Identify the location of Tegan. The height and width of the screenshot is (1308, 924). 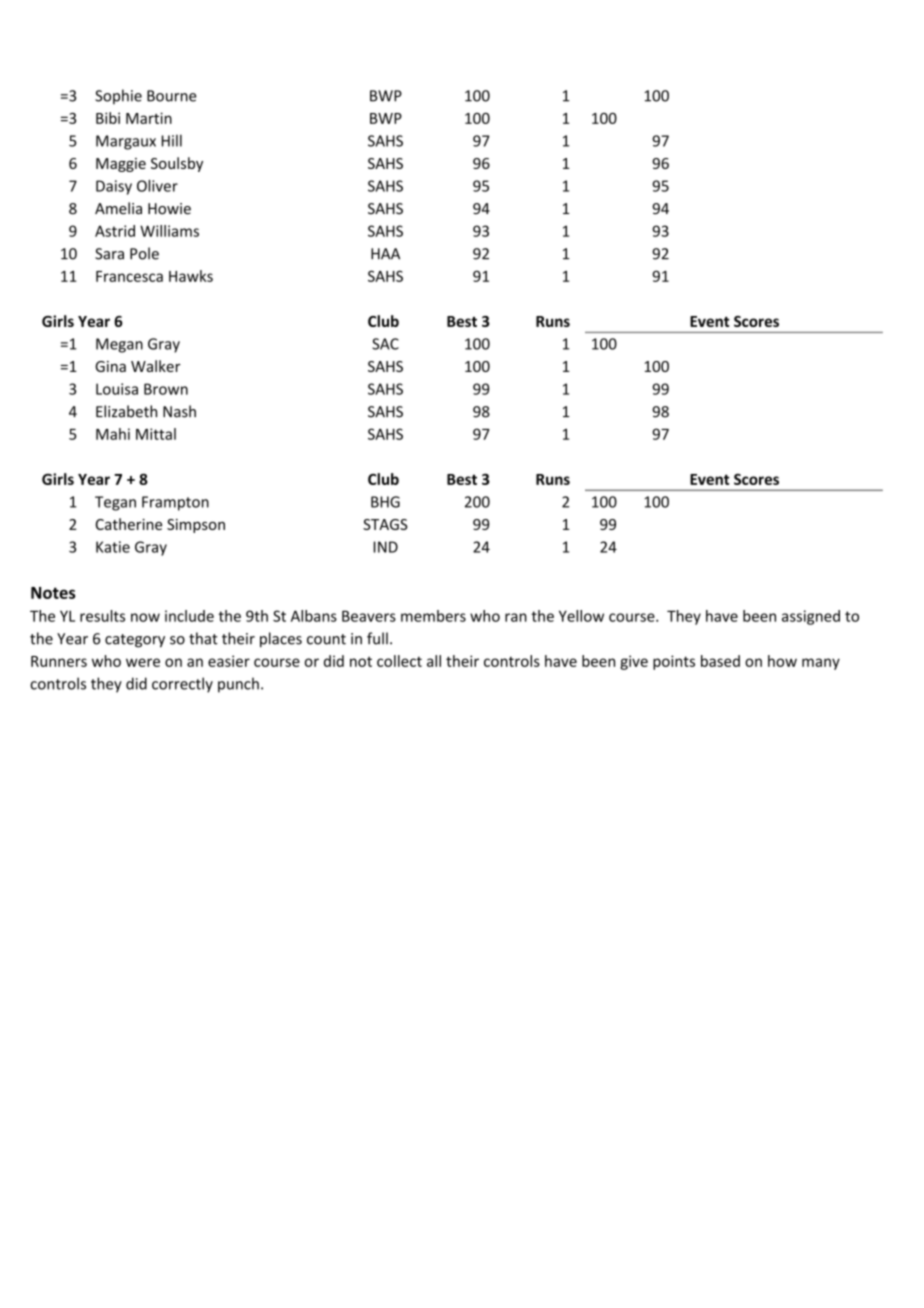
(115, 503).
